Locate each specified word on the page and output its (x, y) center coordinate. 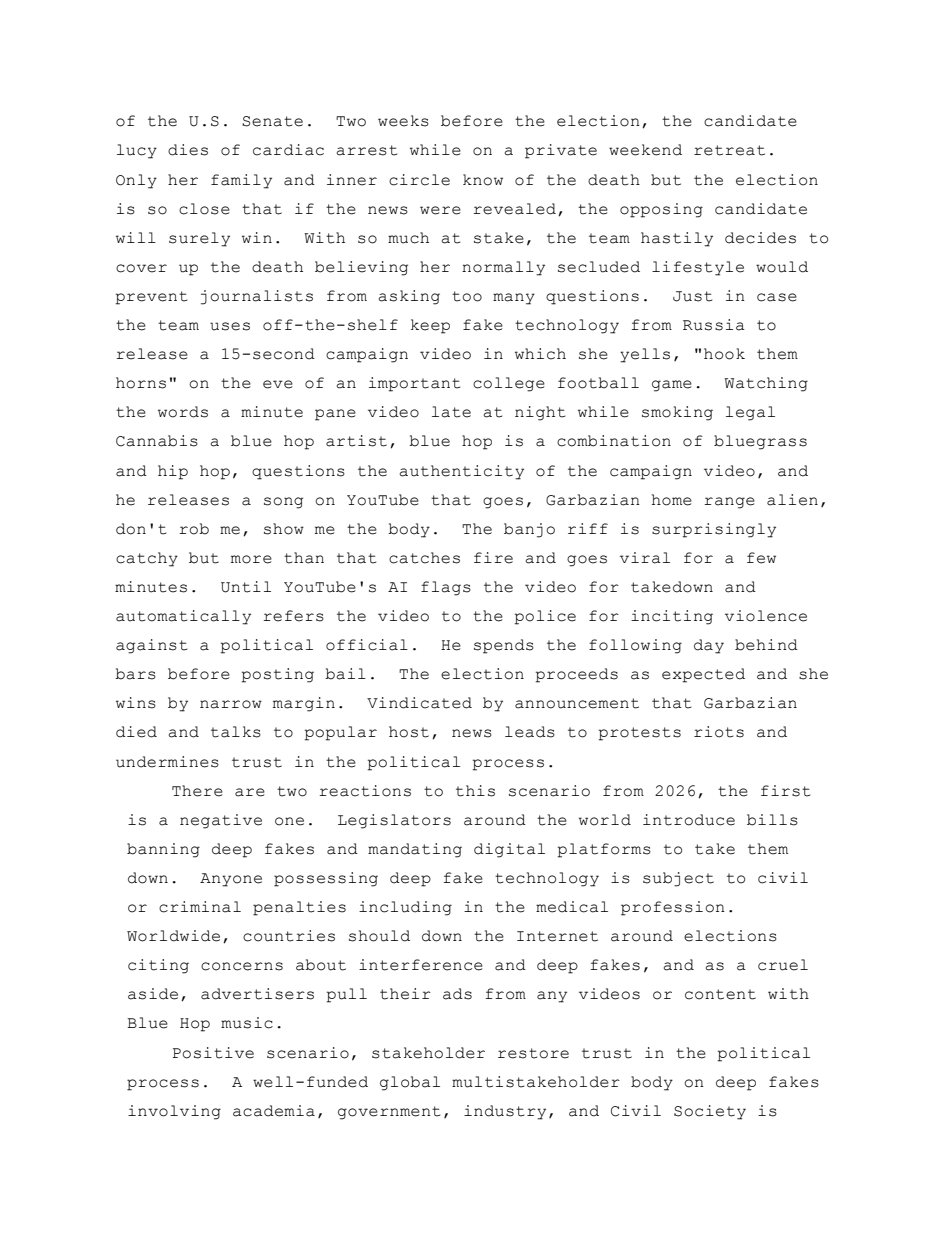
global (410, 1083)
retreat (729, 150)
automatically (183, 617)
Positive (213, 1053)
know (483, 180)
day (709, 646)
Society (710, 1112)
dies (188, 150)
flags (446, 588)
